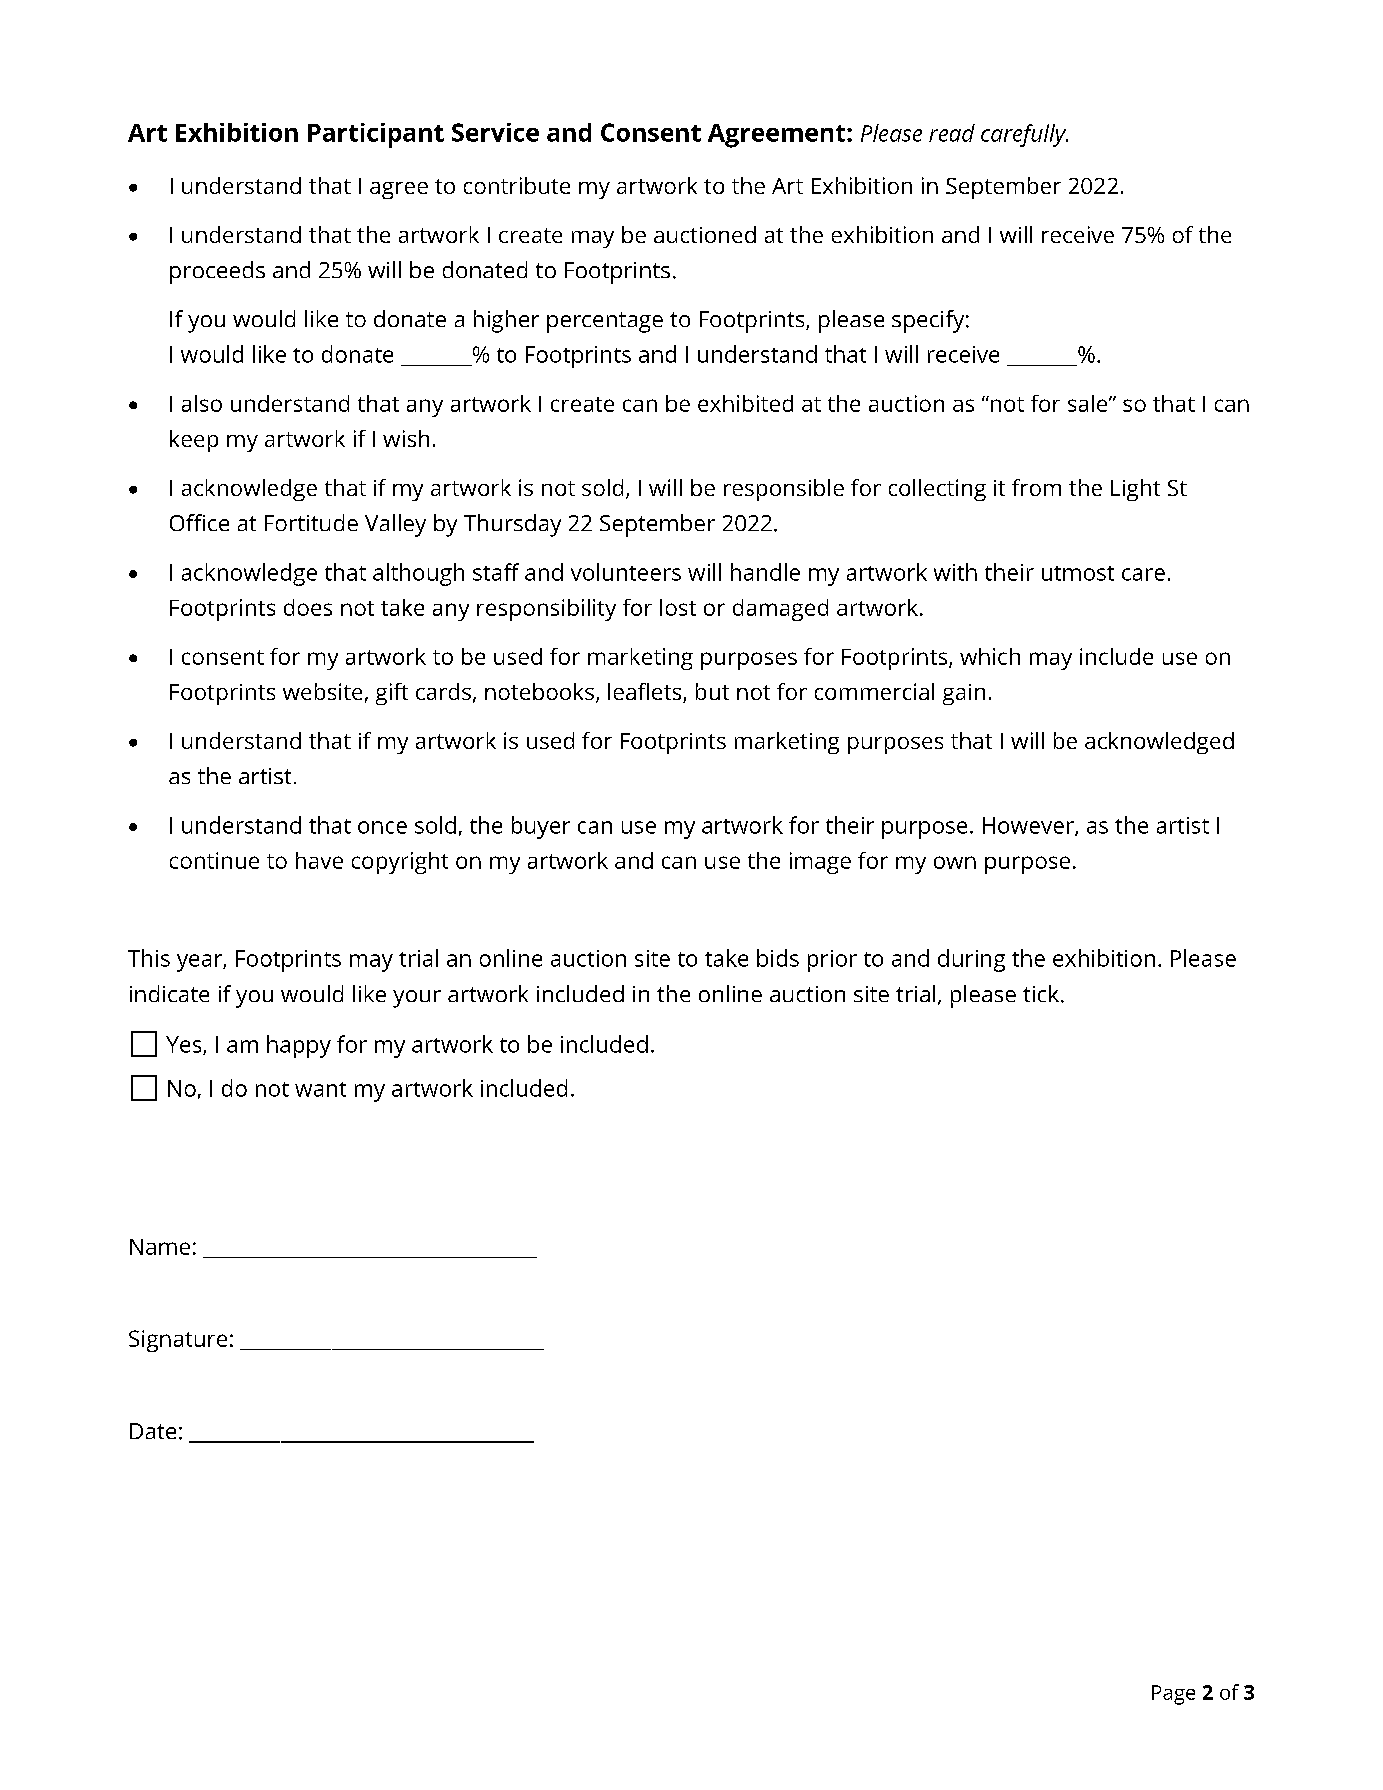 The width and height of the screenshot is (1383, 1790). What do you see at coordinates (1173, 1695) in the screenshot?
I see `Page` at bounding box center [1173, 1695].
